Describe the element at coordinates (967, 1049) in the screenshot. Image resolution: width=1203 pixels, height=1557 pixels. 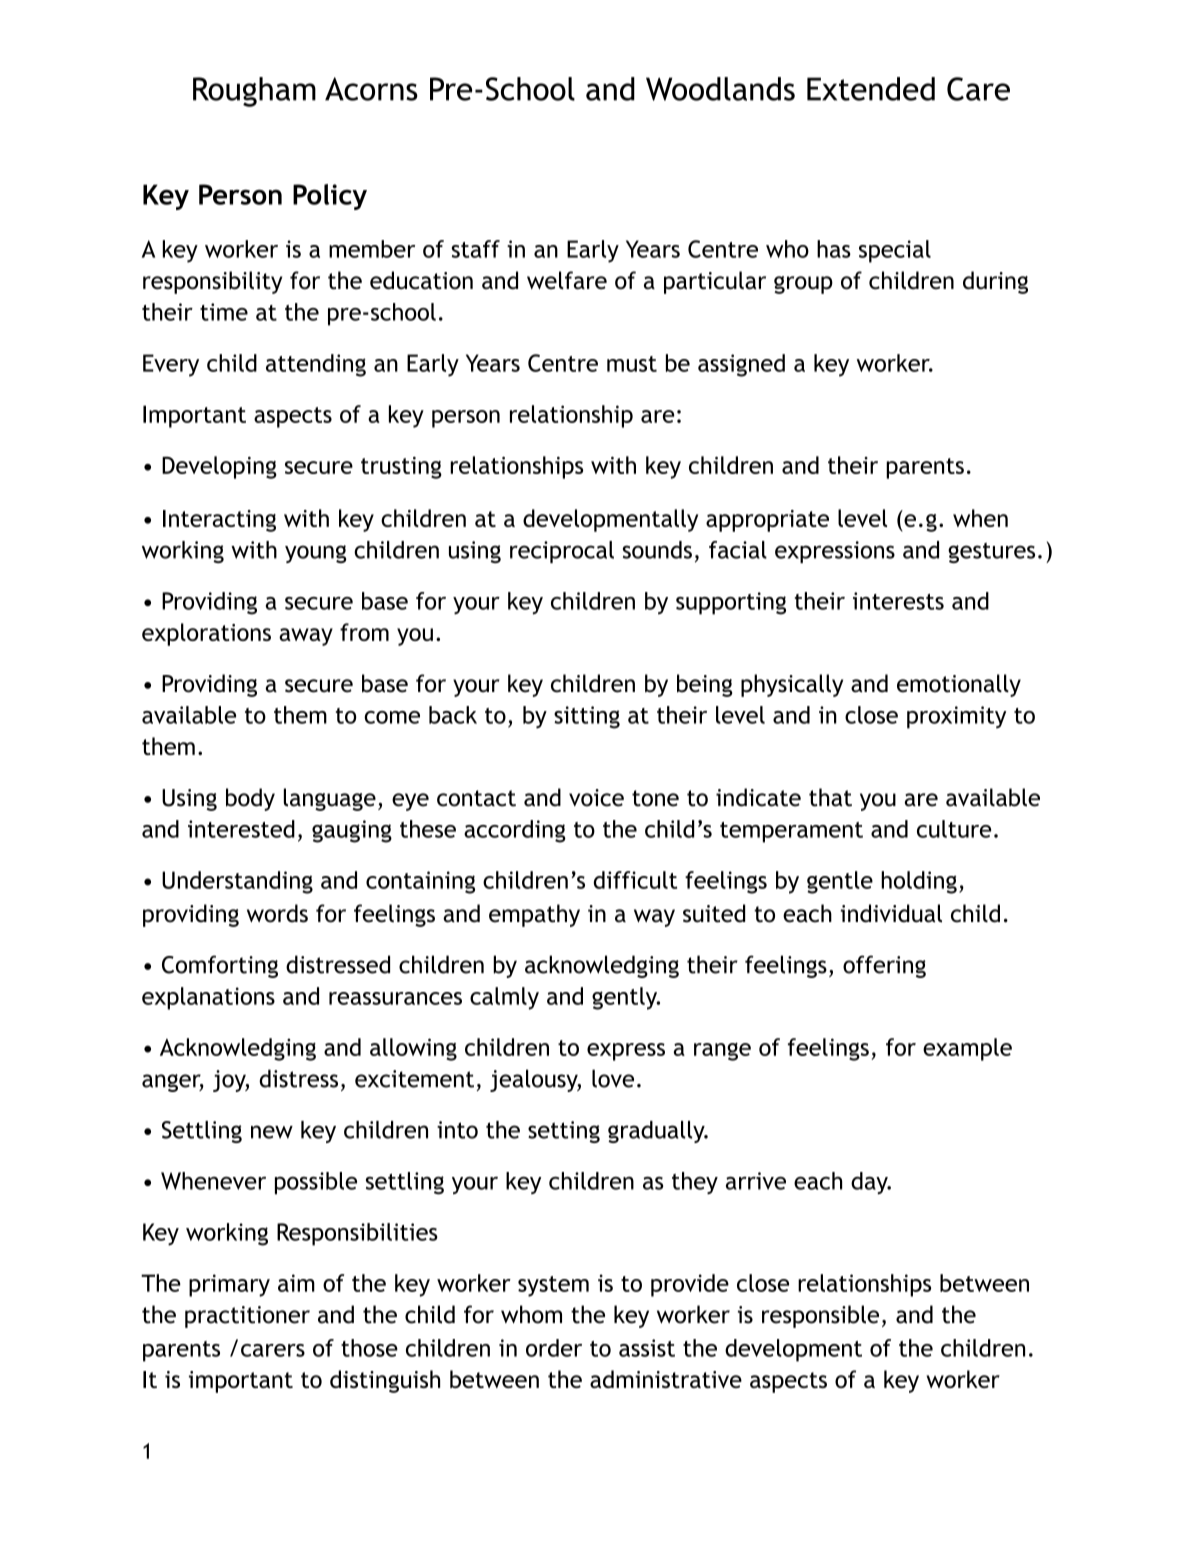
I see `example` at that location.
